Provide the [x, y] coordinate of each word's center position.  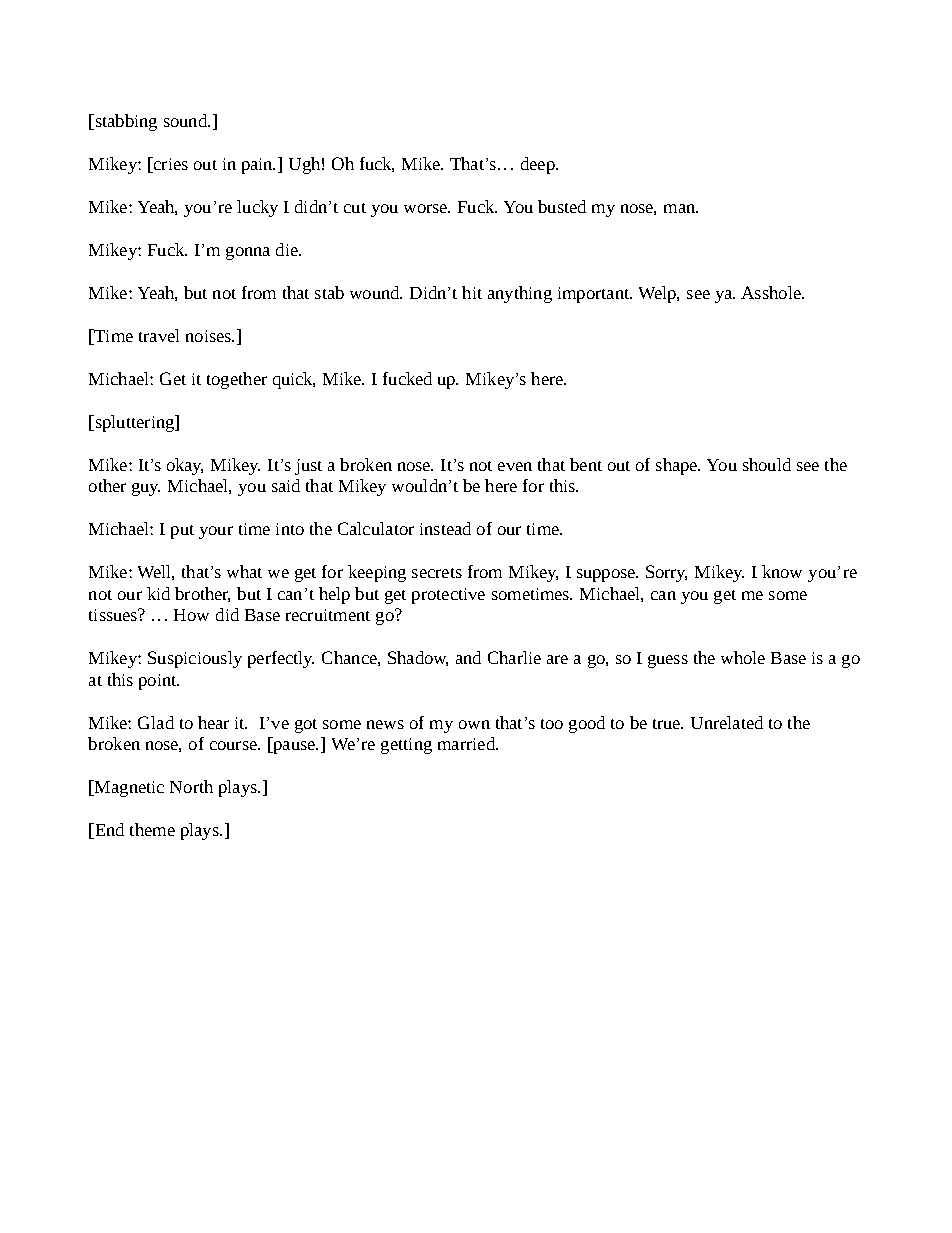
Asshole [772, 292]
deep [539, 165]
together [237, 380]
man [681, 208]
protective [448, 596]
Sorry [666, 573]
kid [158, 593]
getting [406, 746]
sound [186, 120]
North [191, 786]
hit [472, 292]
